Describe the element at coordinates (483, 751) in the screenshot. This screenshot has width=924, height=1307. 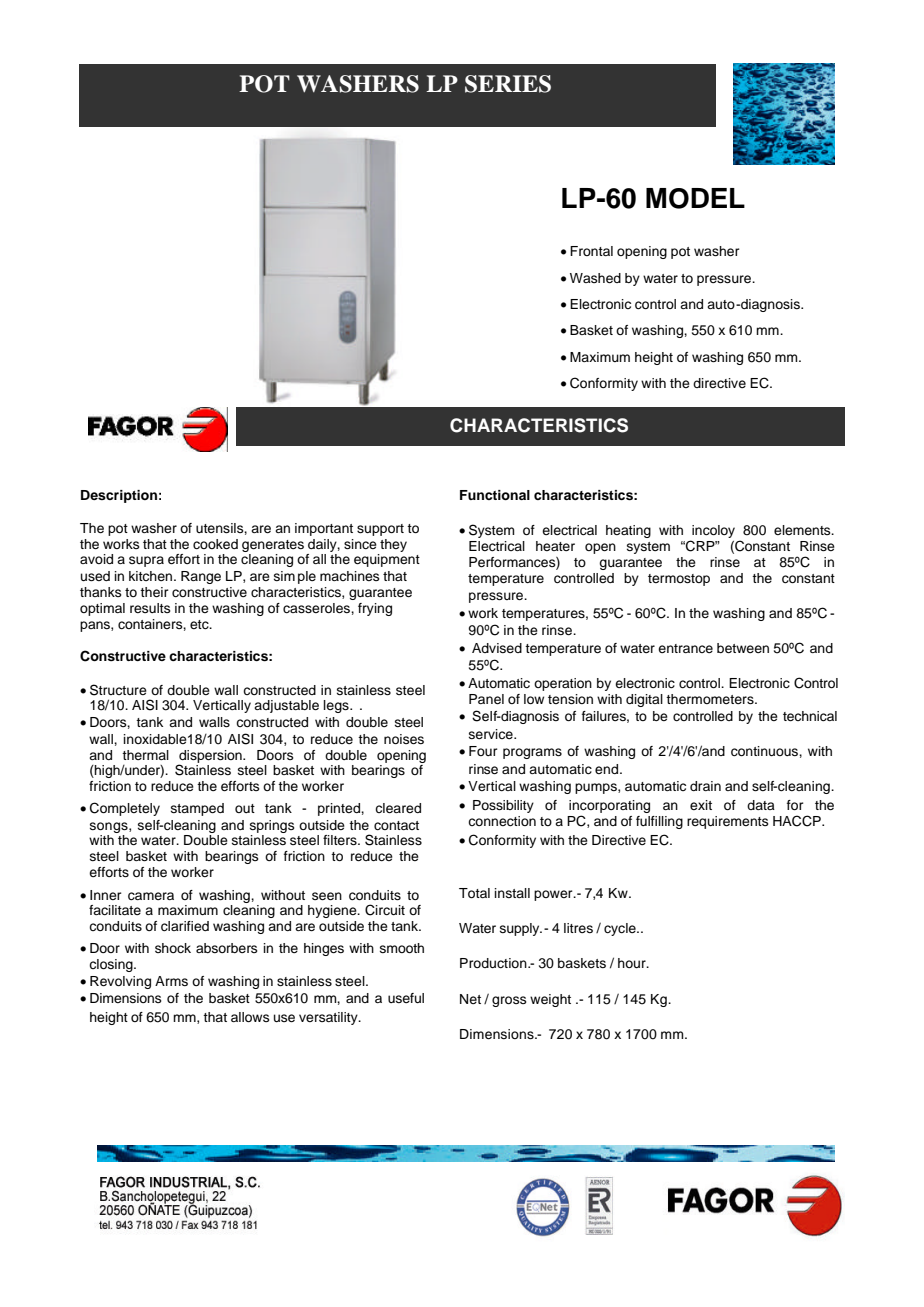
I see `Four` at that location.
